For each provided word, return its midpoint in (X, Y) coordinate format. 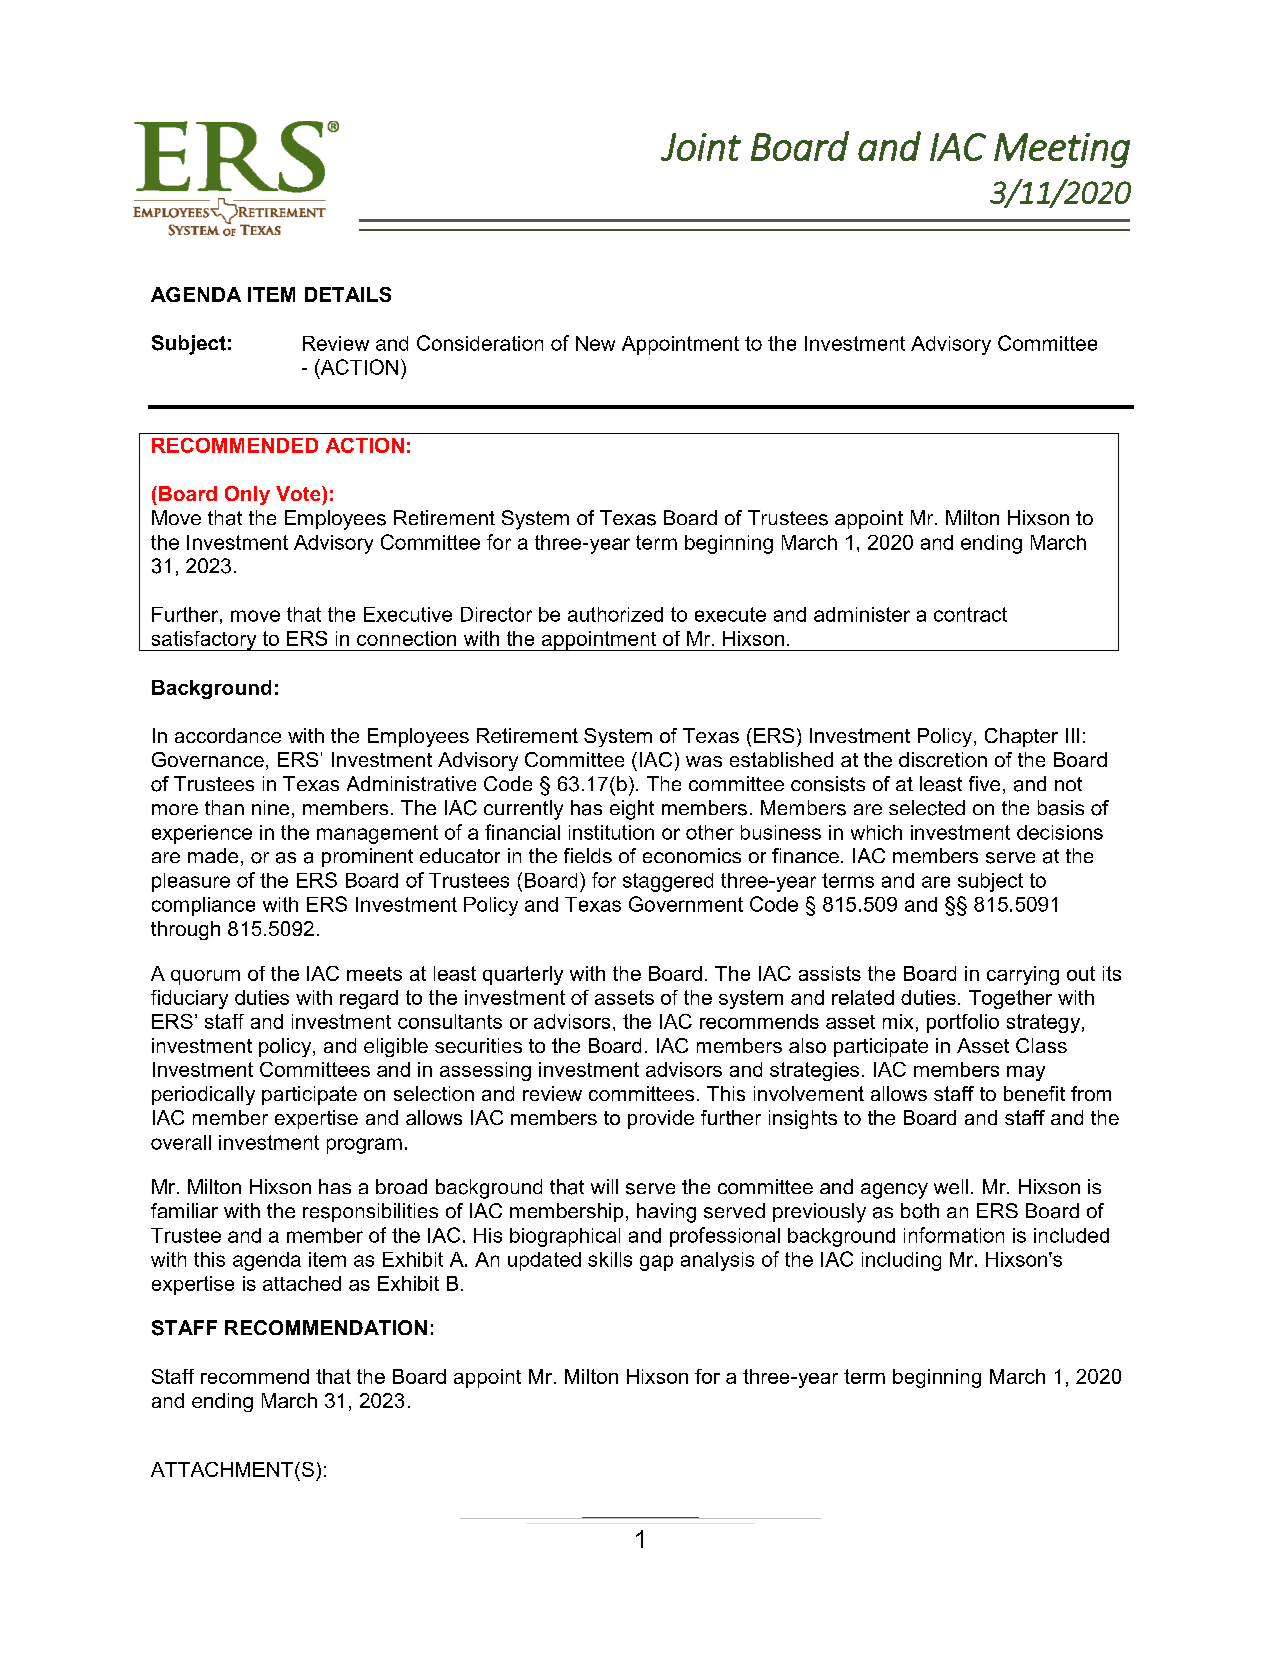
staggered (668, 882)
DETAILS (348, 294)
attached (302, 1283)
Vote (299, 493)
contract (970, 614)
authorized (615, 614)
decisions (1060, 832)
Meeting (1062, 150)
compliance (203, 906)
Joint (701, 147)
